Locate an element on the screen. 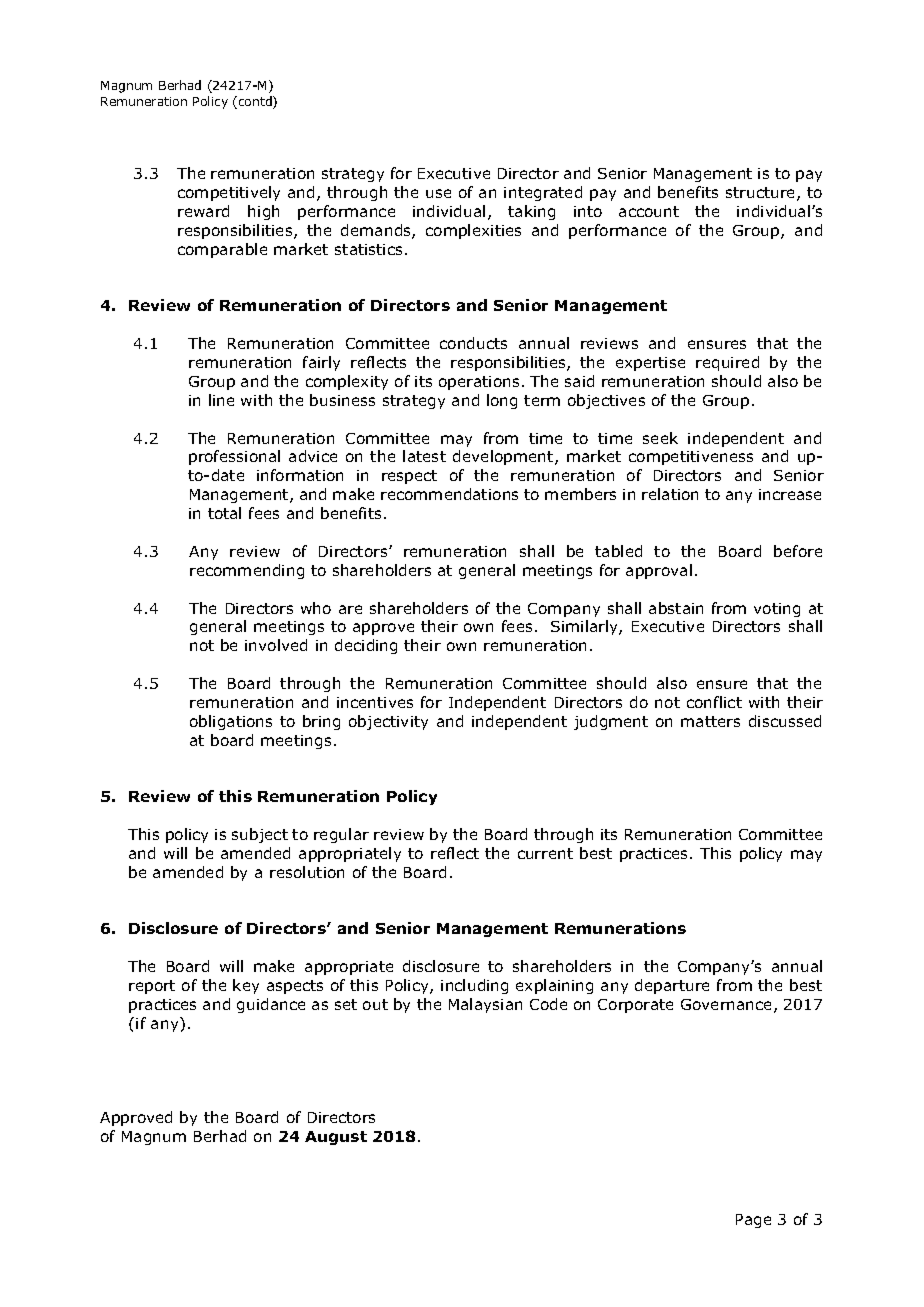 The image size is (924, 1307). August is located at coordinates (336, 1138).
